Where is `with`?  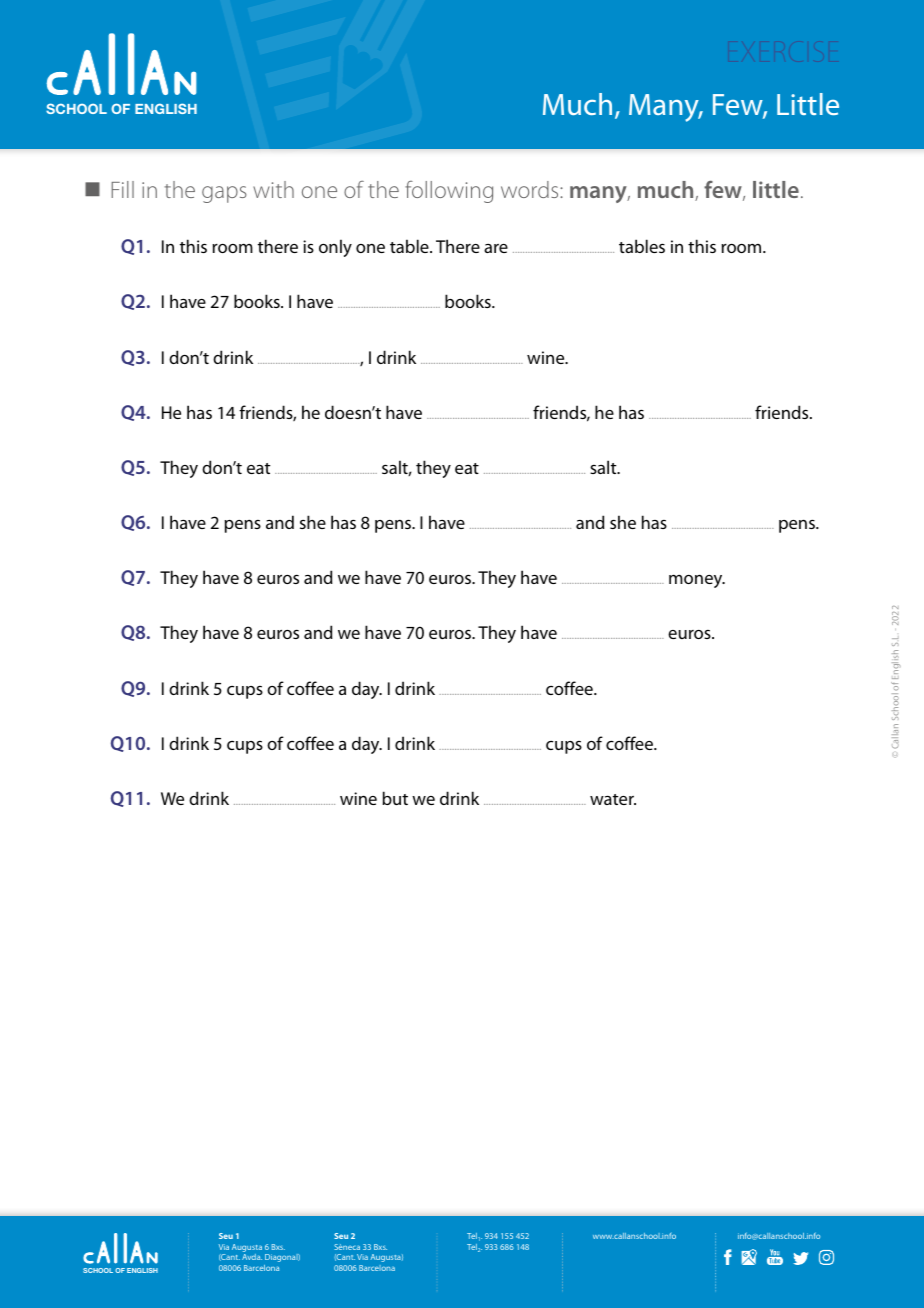 with is located at coordinates (273, 189).
